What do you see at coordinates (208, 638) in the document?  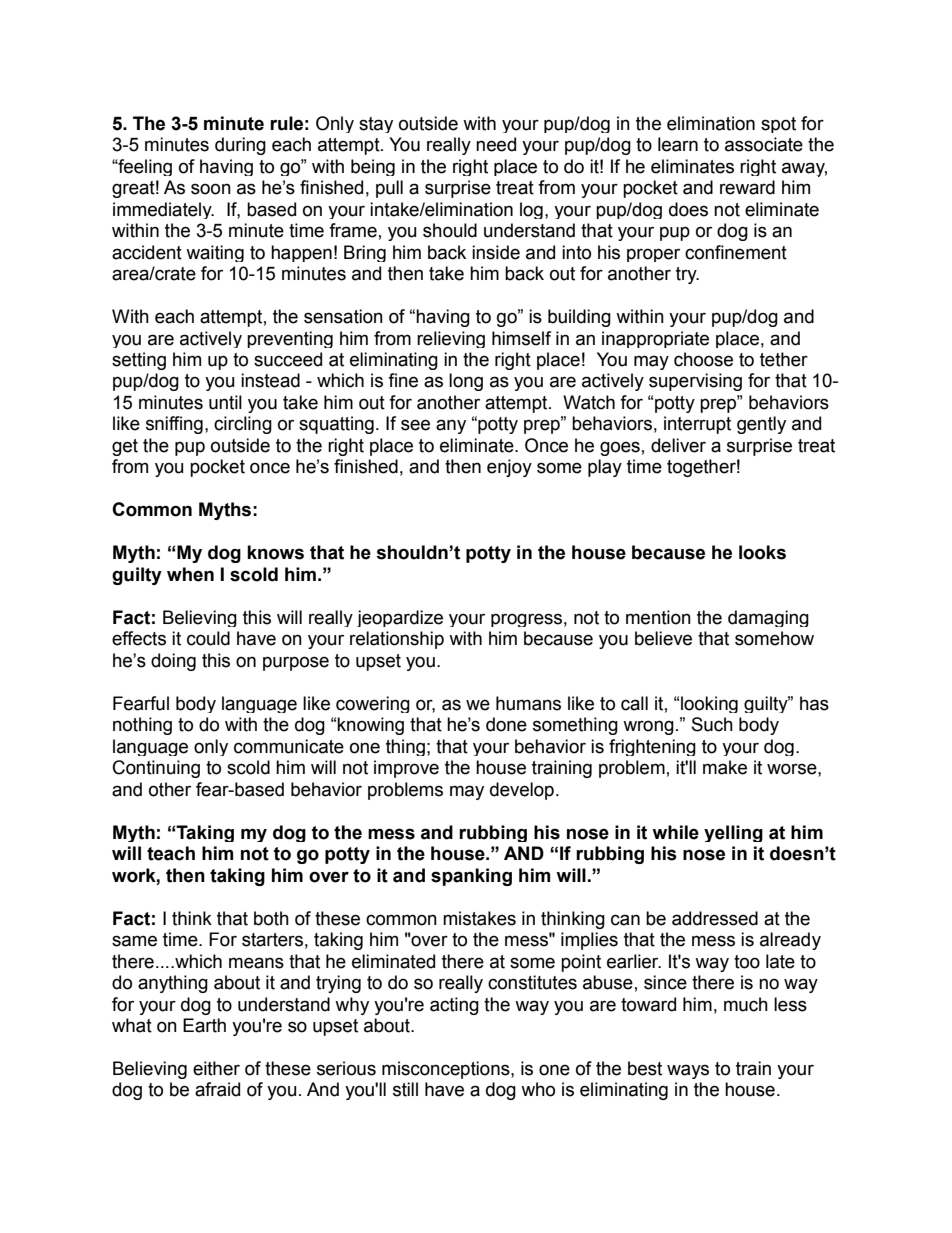 I see `could` at bounding box center [208, 638].
